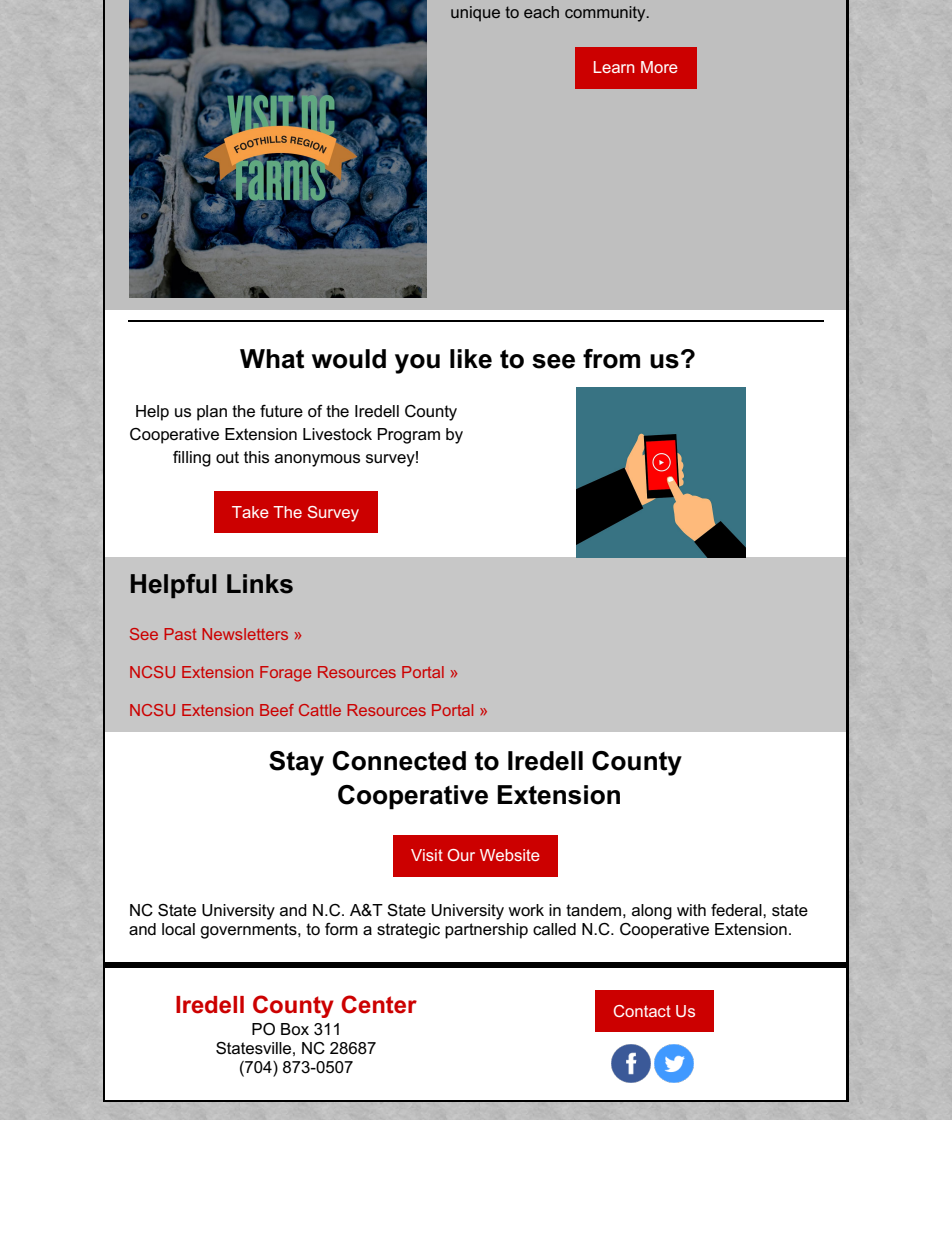 The height and width of the document is (1233, 952). I want to click on Take, so click(250, 512).
